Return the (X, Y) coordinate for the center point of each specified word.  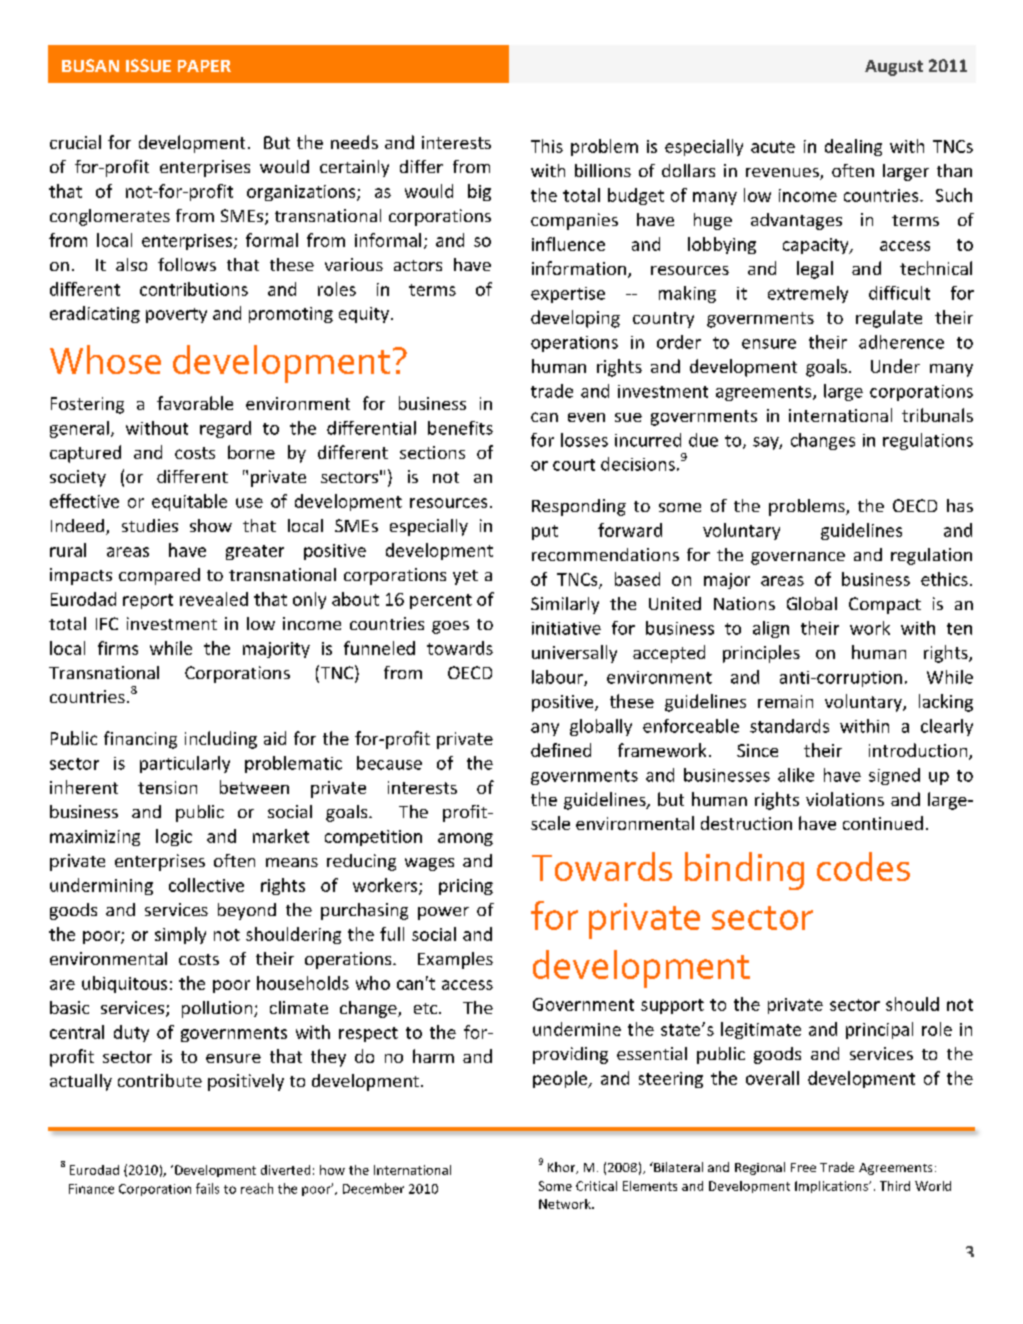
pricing (466, 887)
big (479, 192)
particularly (185, 764)
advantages (796, 221)
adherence (901, 342)
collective (206, 885)
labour (558, 678)
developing (575, 319)
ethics (944, 579)
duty (131, 1033)
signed (894, 776)
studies (150, 525)
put (545, 532)
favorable (195, 403)
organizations (302, 193)
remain (785, 701)
